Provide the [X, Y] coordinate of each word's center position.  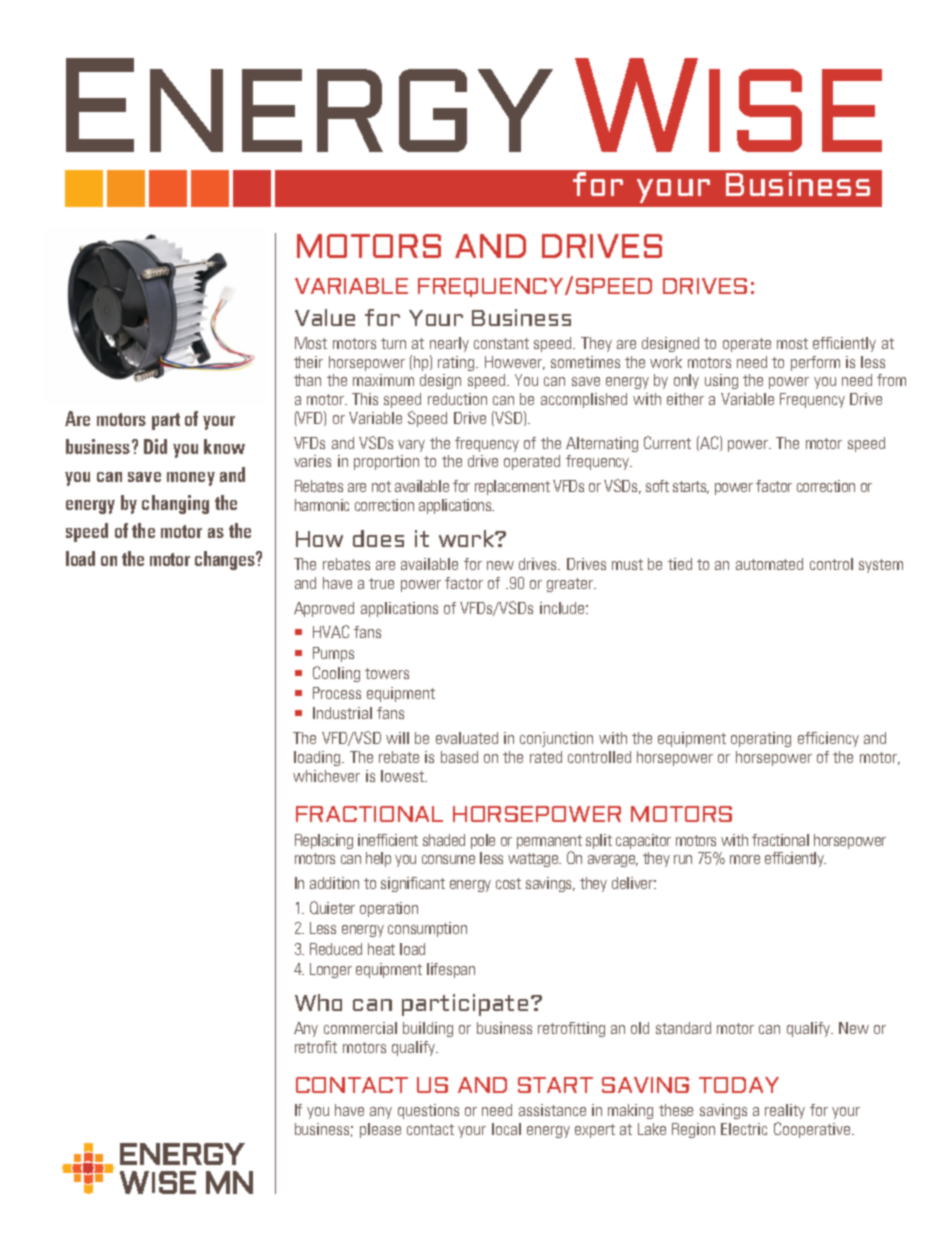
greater [571, 585]
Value [325, 317]
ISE [795, 110]
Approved [324, 609]
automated [769, 564]
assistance [552, 1110]
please [380, 1130]
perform [815, 363]
